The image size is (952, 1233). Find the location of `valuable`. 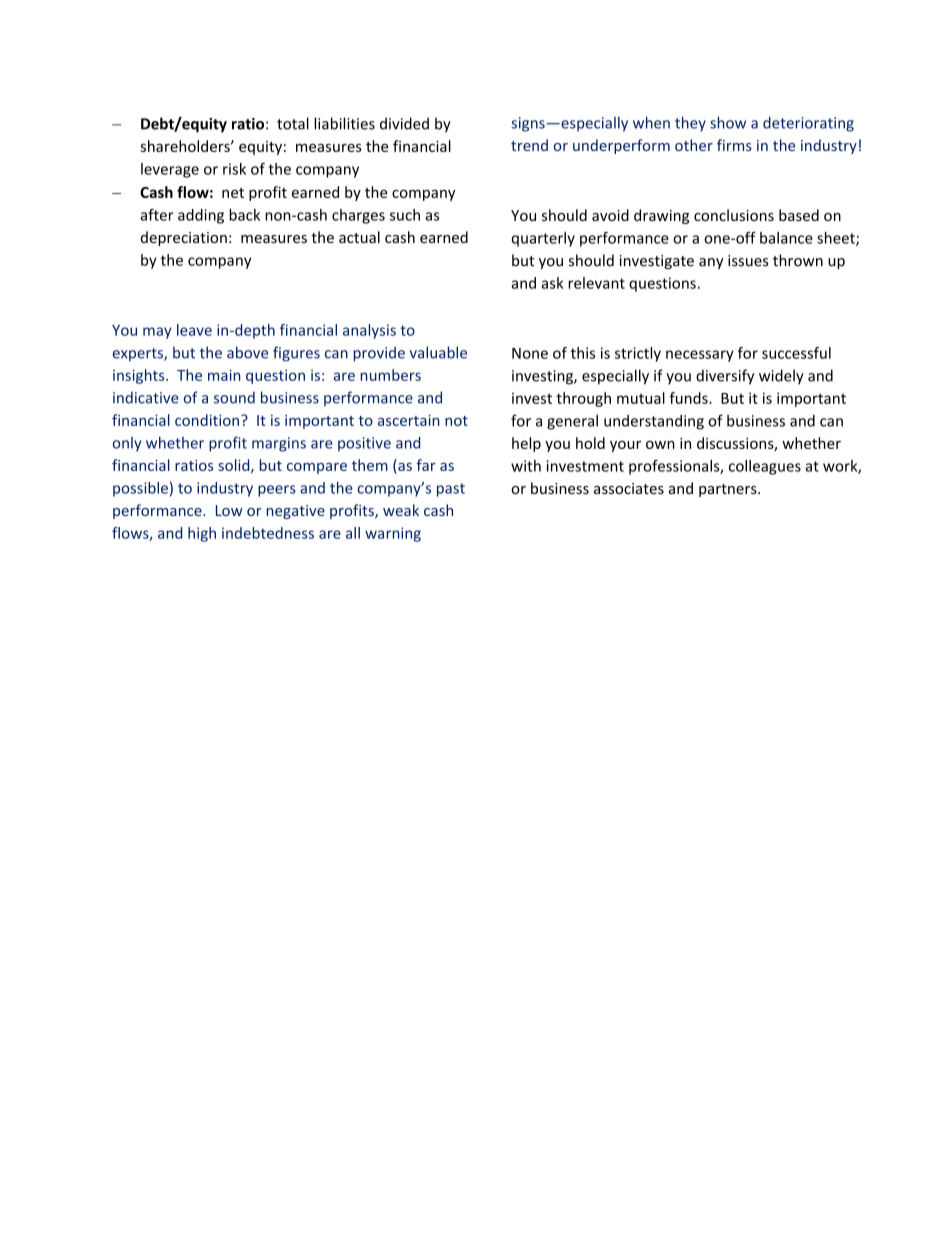

valuable is located at coordinates (438, 352).
